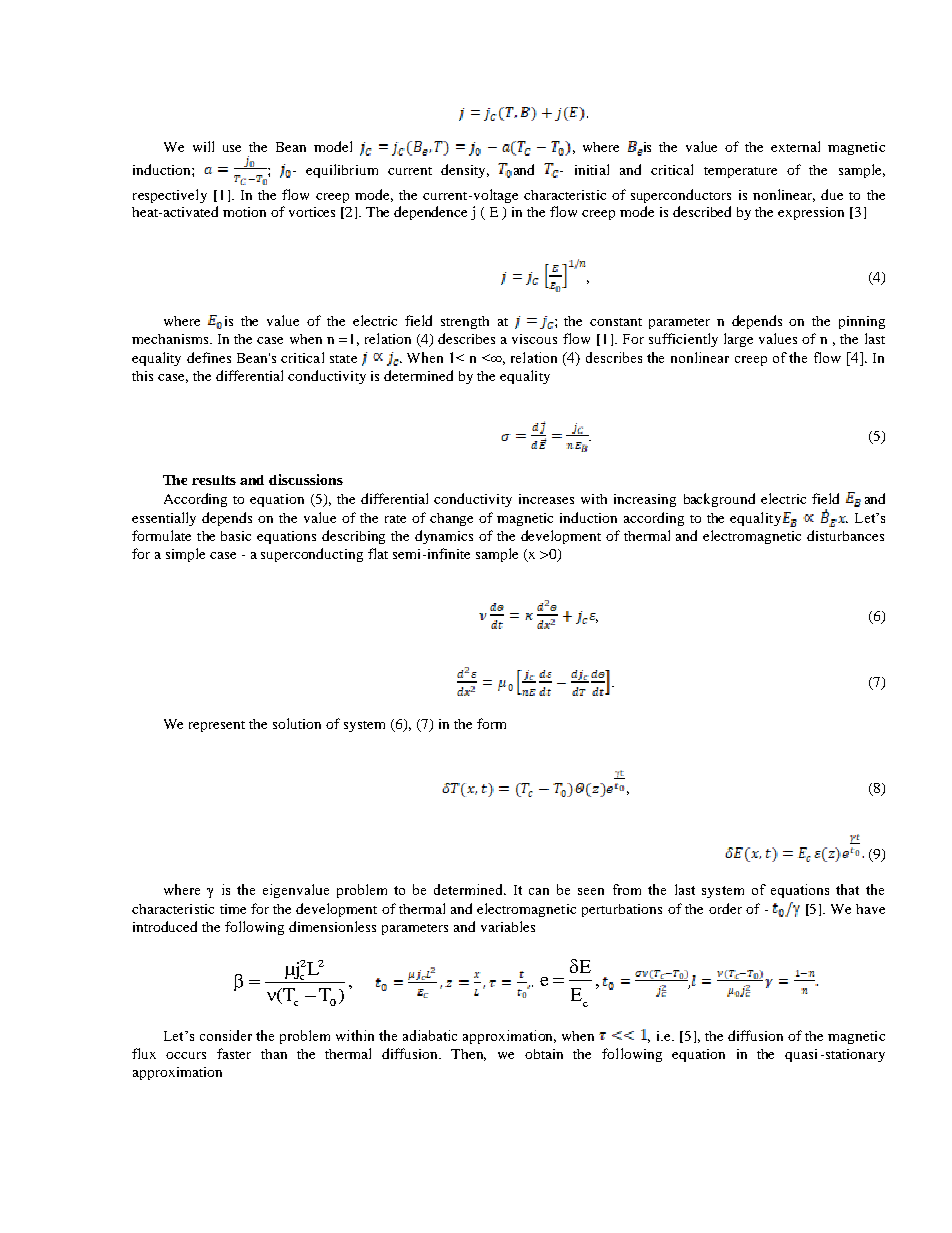  What do you see at coordinates (740, 172) in the screenshot?
I see `temperature` at bounding box center [740, 172].
